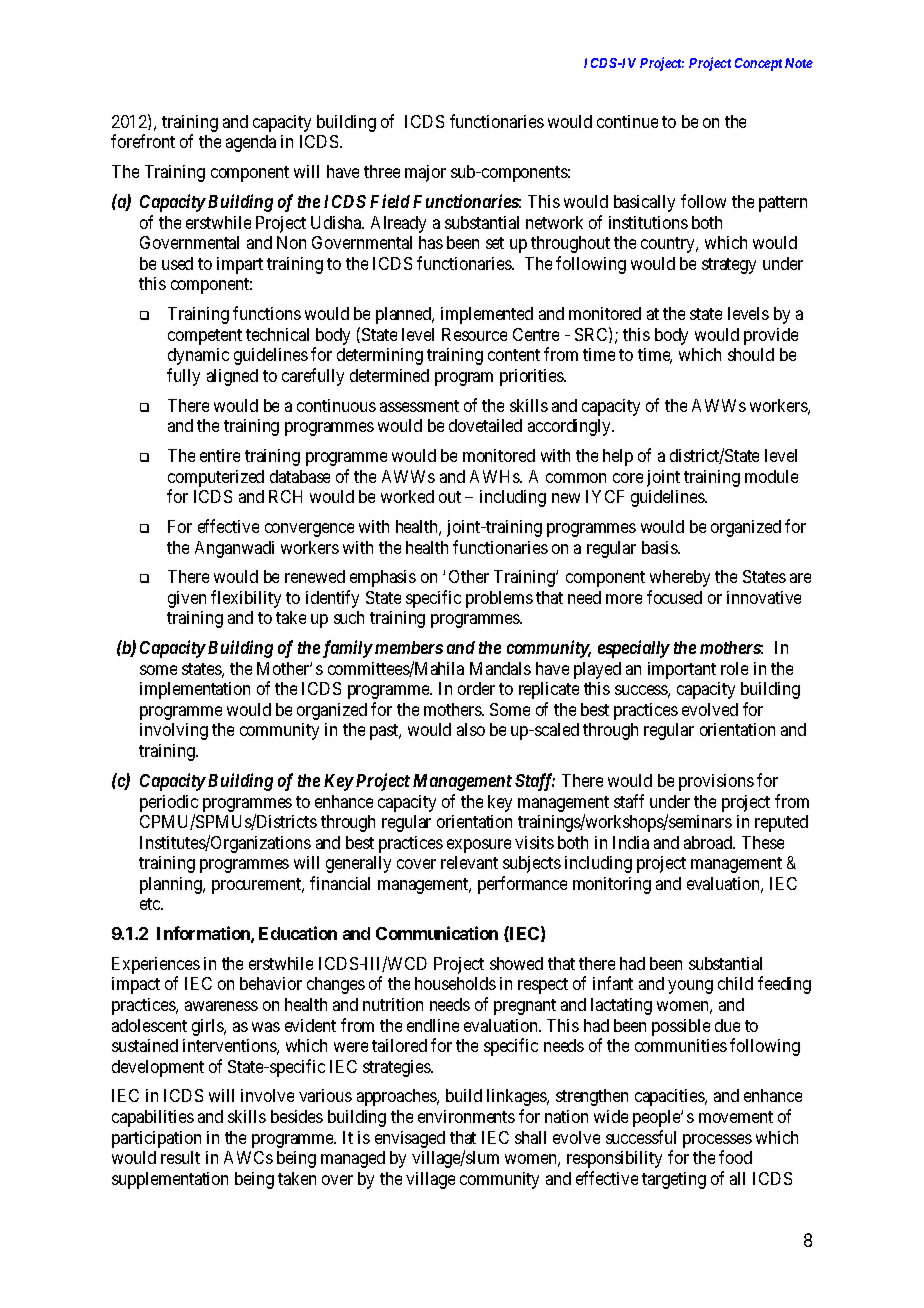 This screenshot has width=924, height=1308. I want to click on problems, so click(499, 599).
